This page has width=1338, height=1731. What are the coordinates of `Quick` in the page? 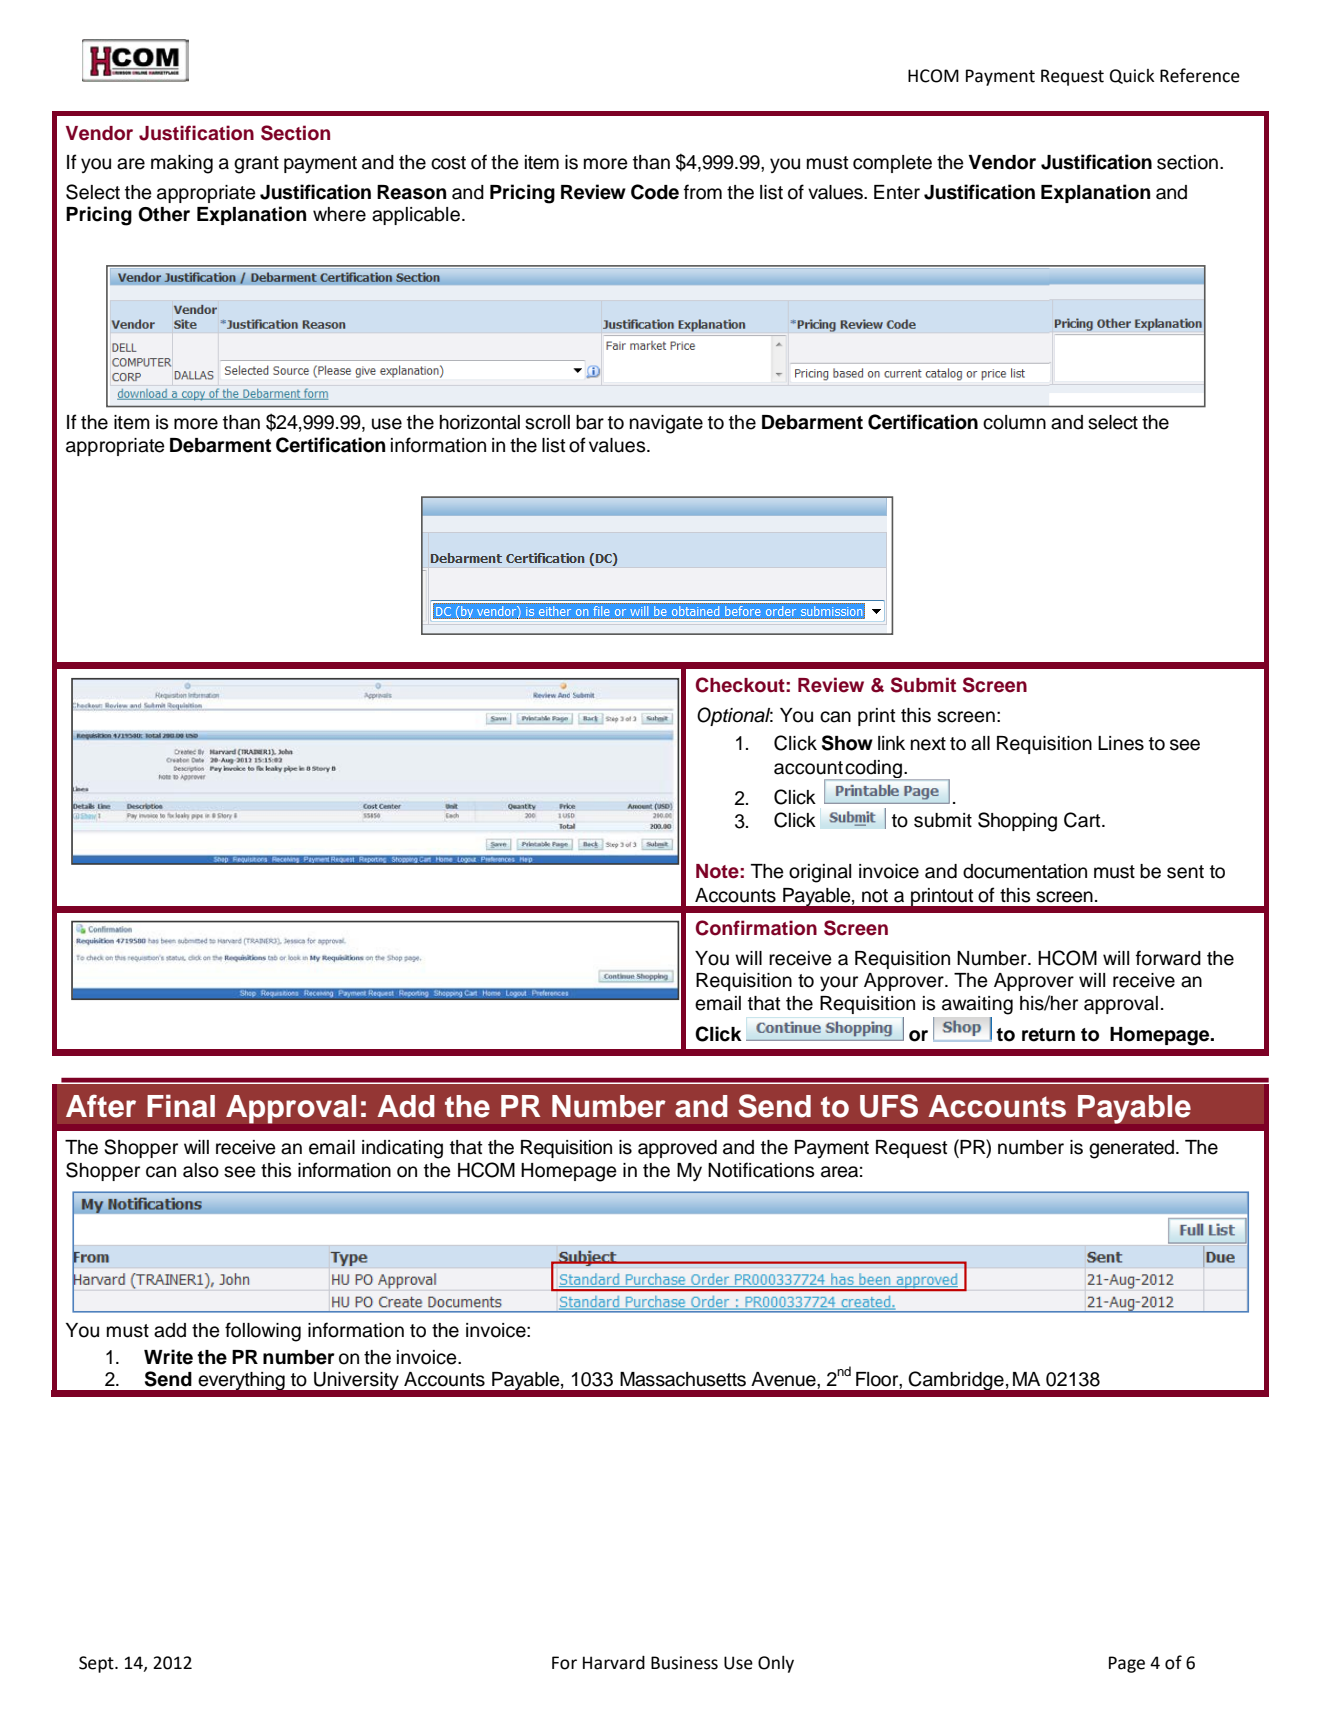 It's located at (1132, 76).
